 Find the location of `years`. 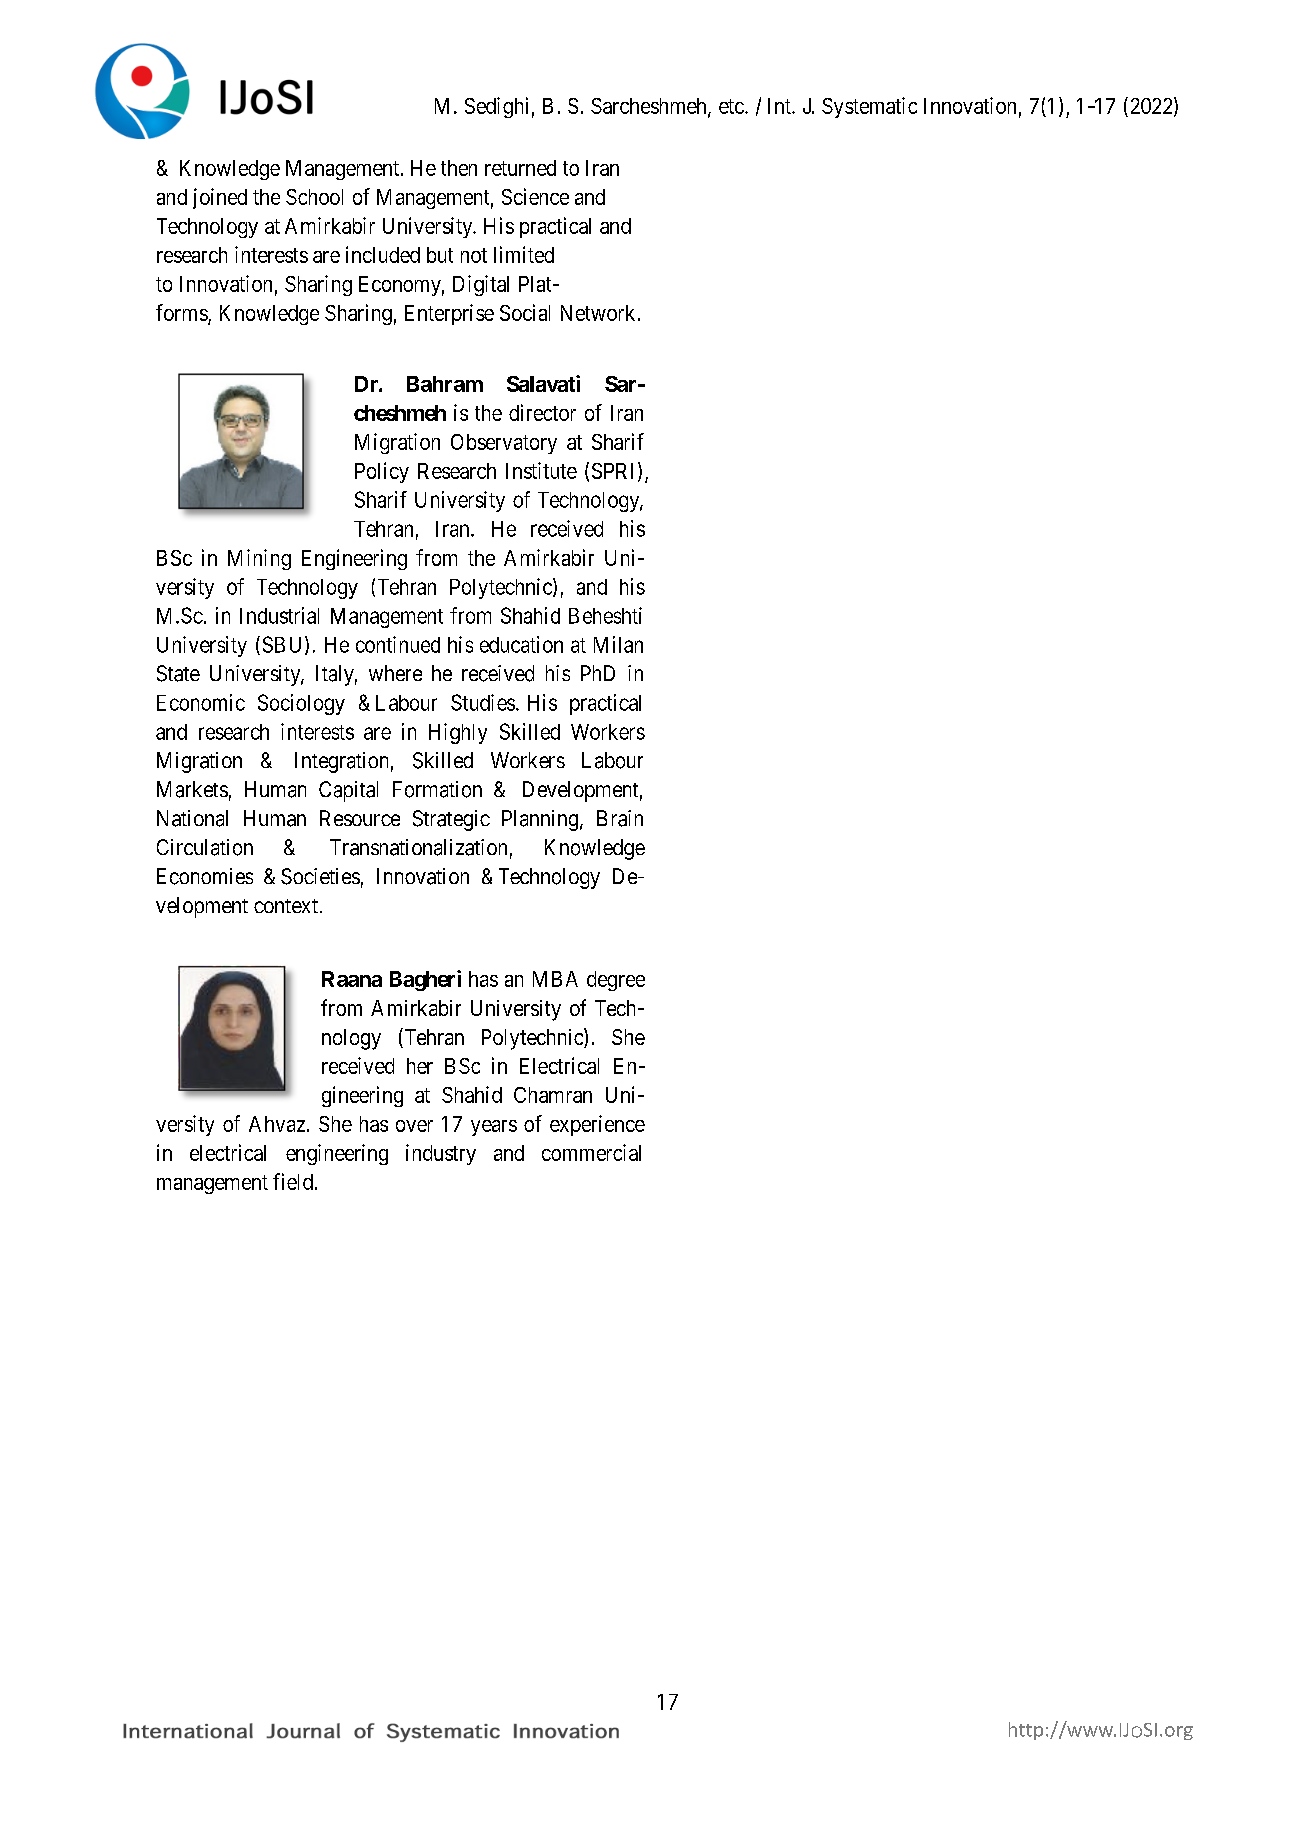

years is located at coordinates (494, 1128).
